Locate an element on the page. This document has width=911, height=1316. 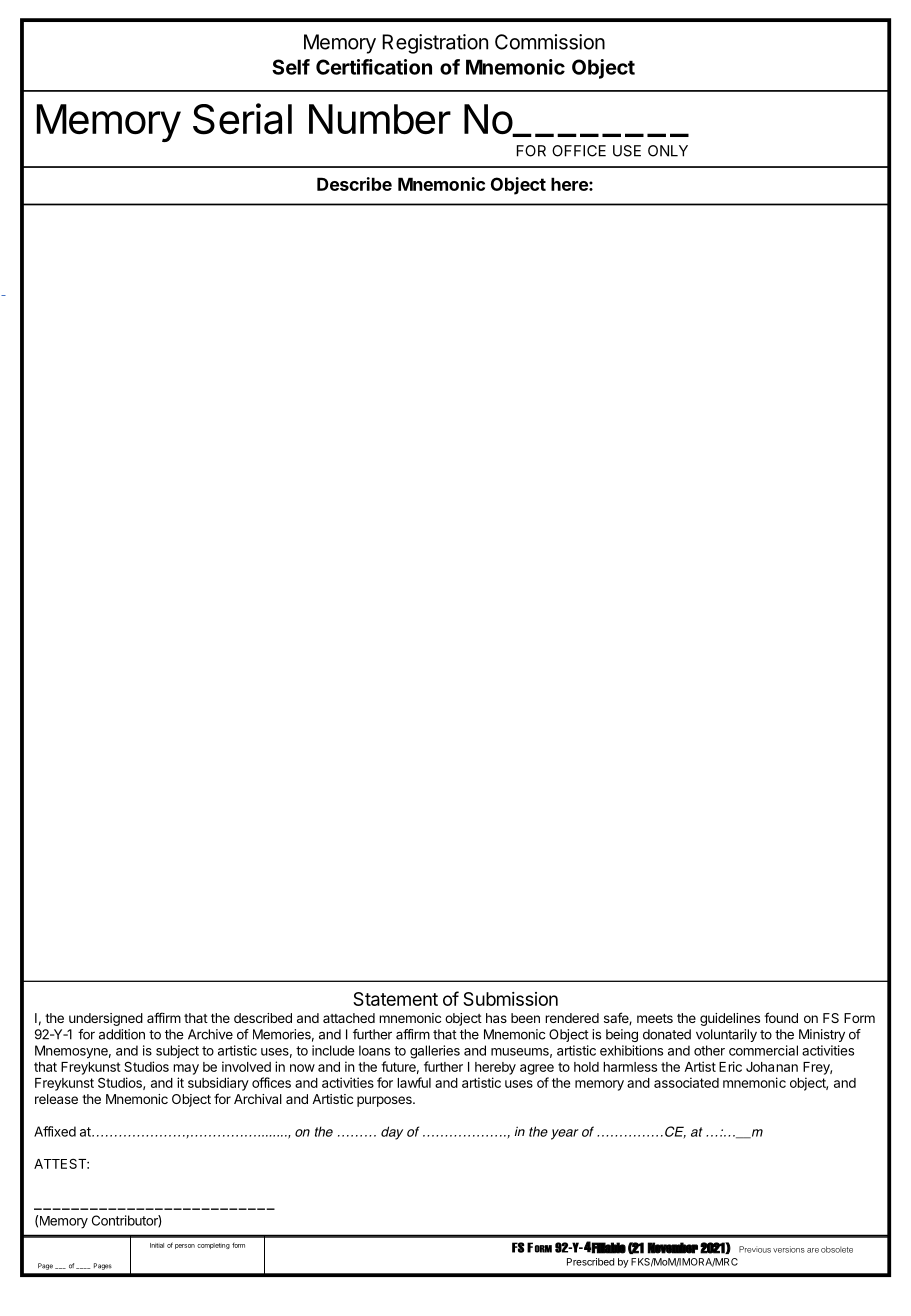
Serial is located at coordinates (242, 119).
